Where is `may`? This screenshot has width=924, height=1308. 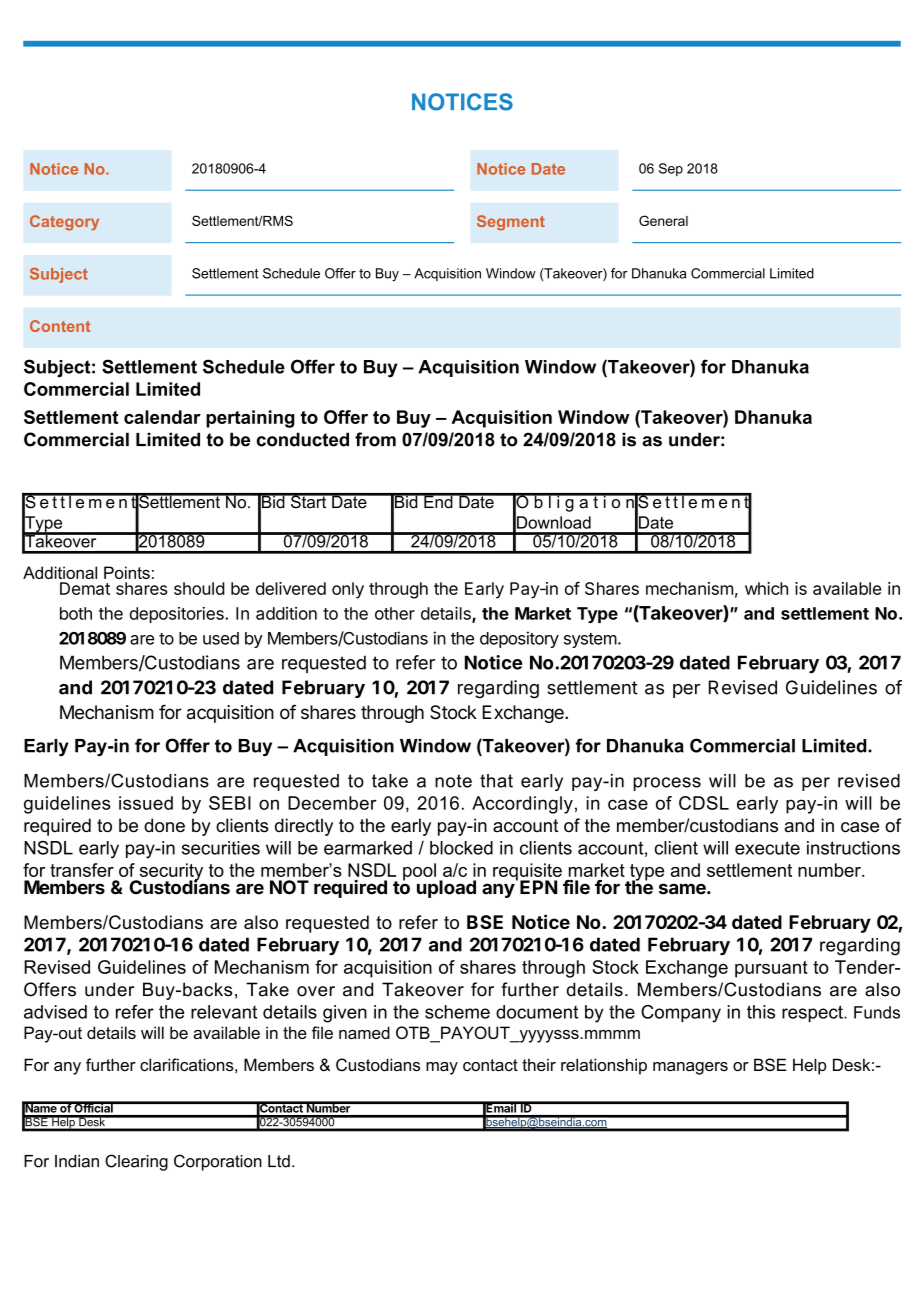
may is located at coordinates (442, 1068).
